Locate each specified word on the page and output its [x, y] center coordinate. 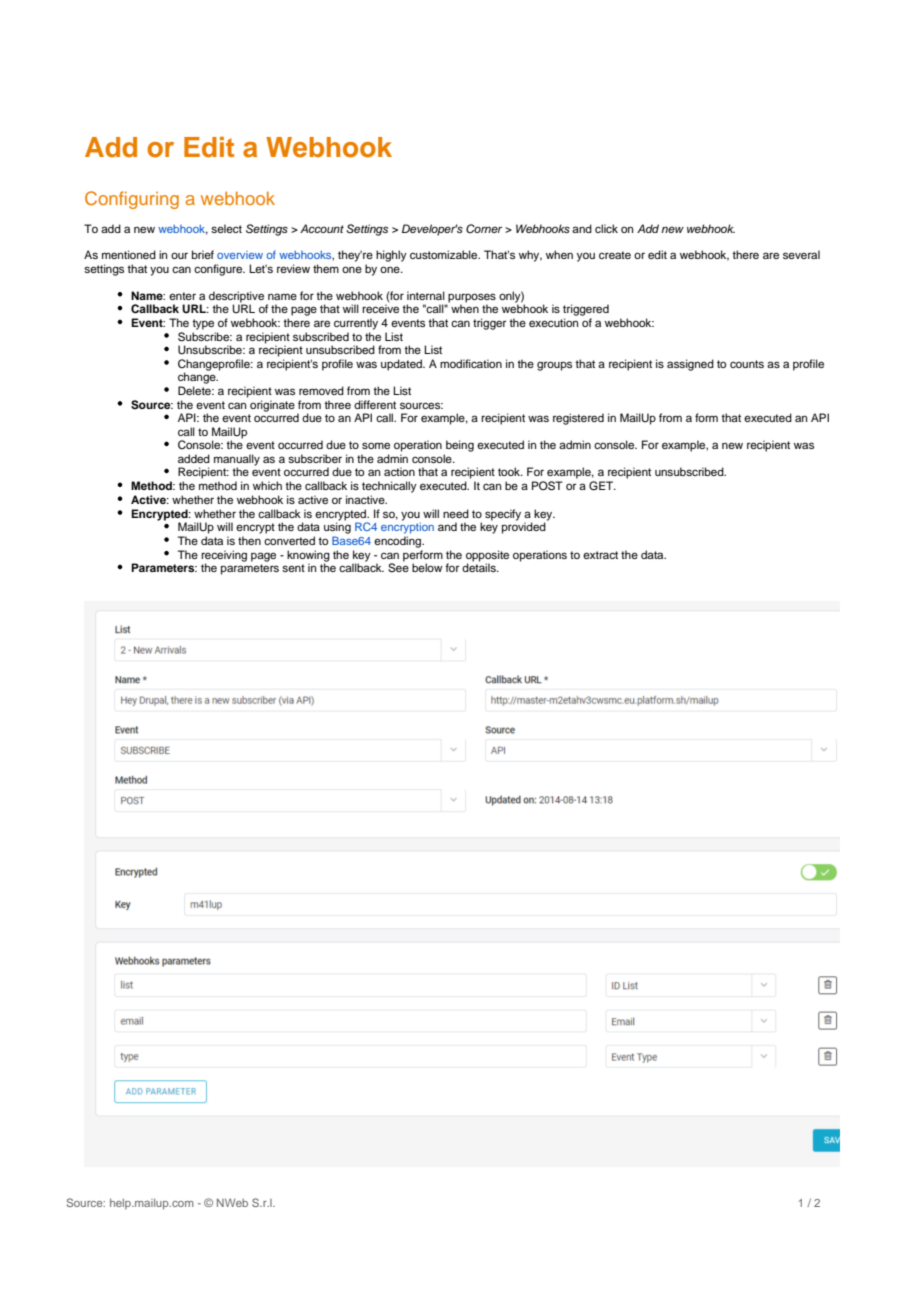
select [226, 228]
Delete [195, 390]
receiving [224, 557]
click [606, 228]
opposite [487, 556]
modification [471, 363]
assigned [690, 365]
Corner [484, 228]
